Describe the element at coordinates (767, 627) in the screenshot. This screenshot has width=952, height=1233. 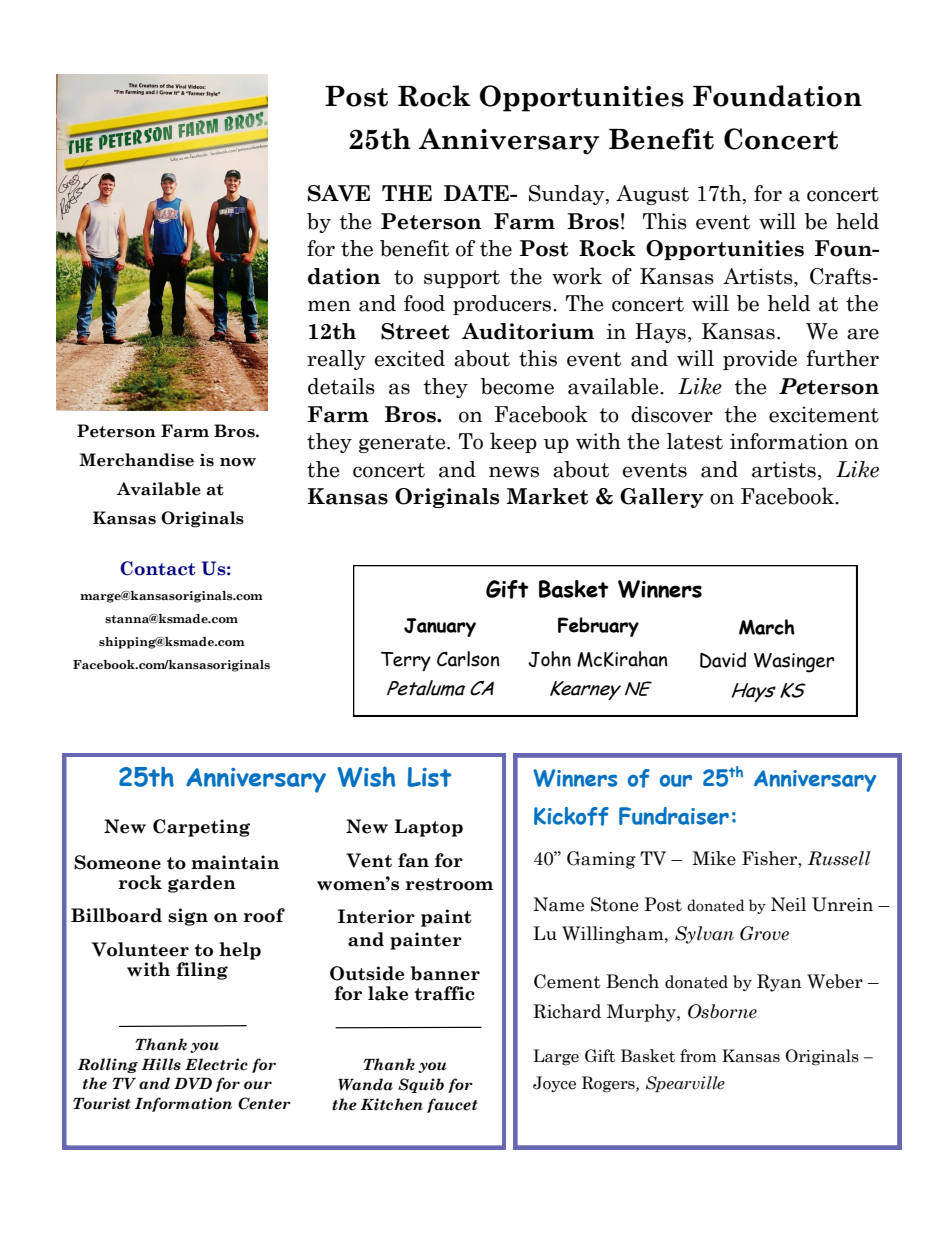
I see `March` at that location.
